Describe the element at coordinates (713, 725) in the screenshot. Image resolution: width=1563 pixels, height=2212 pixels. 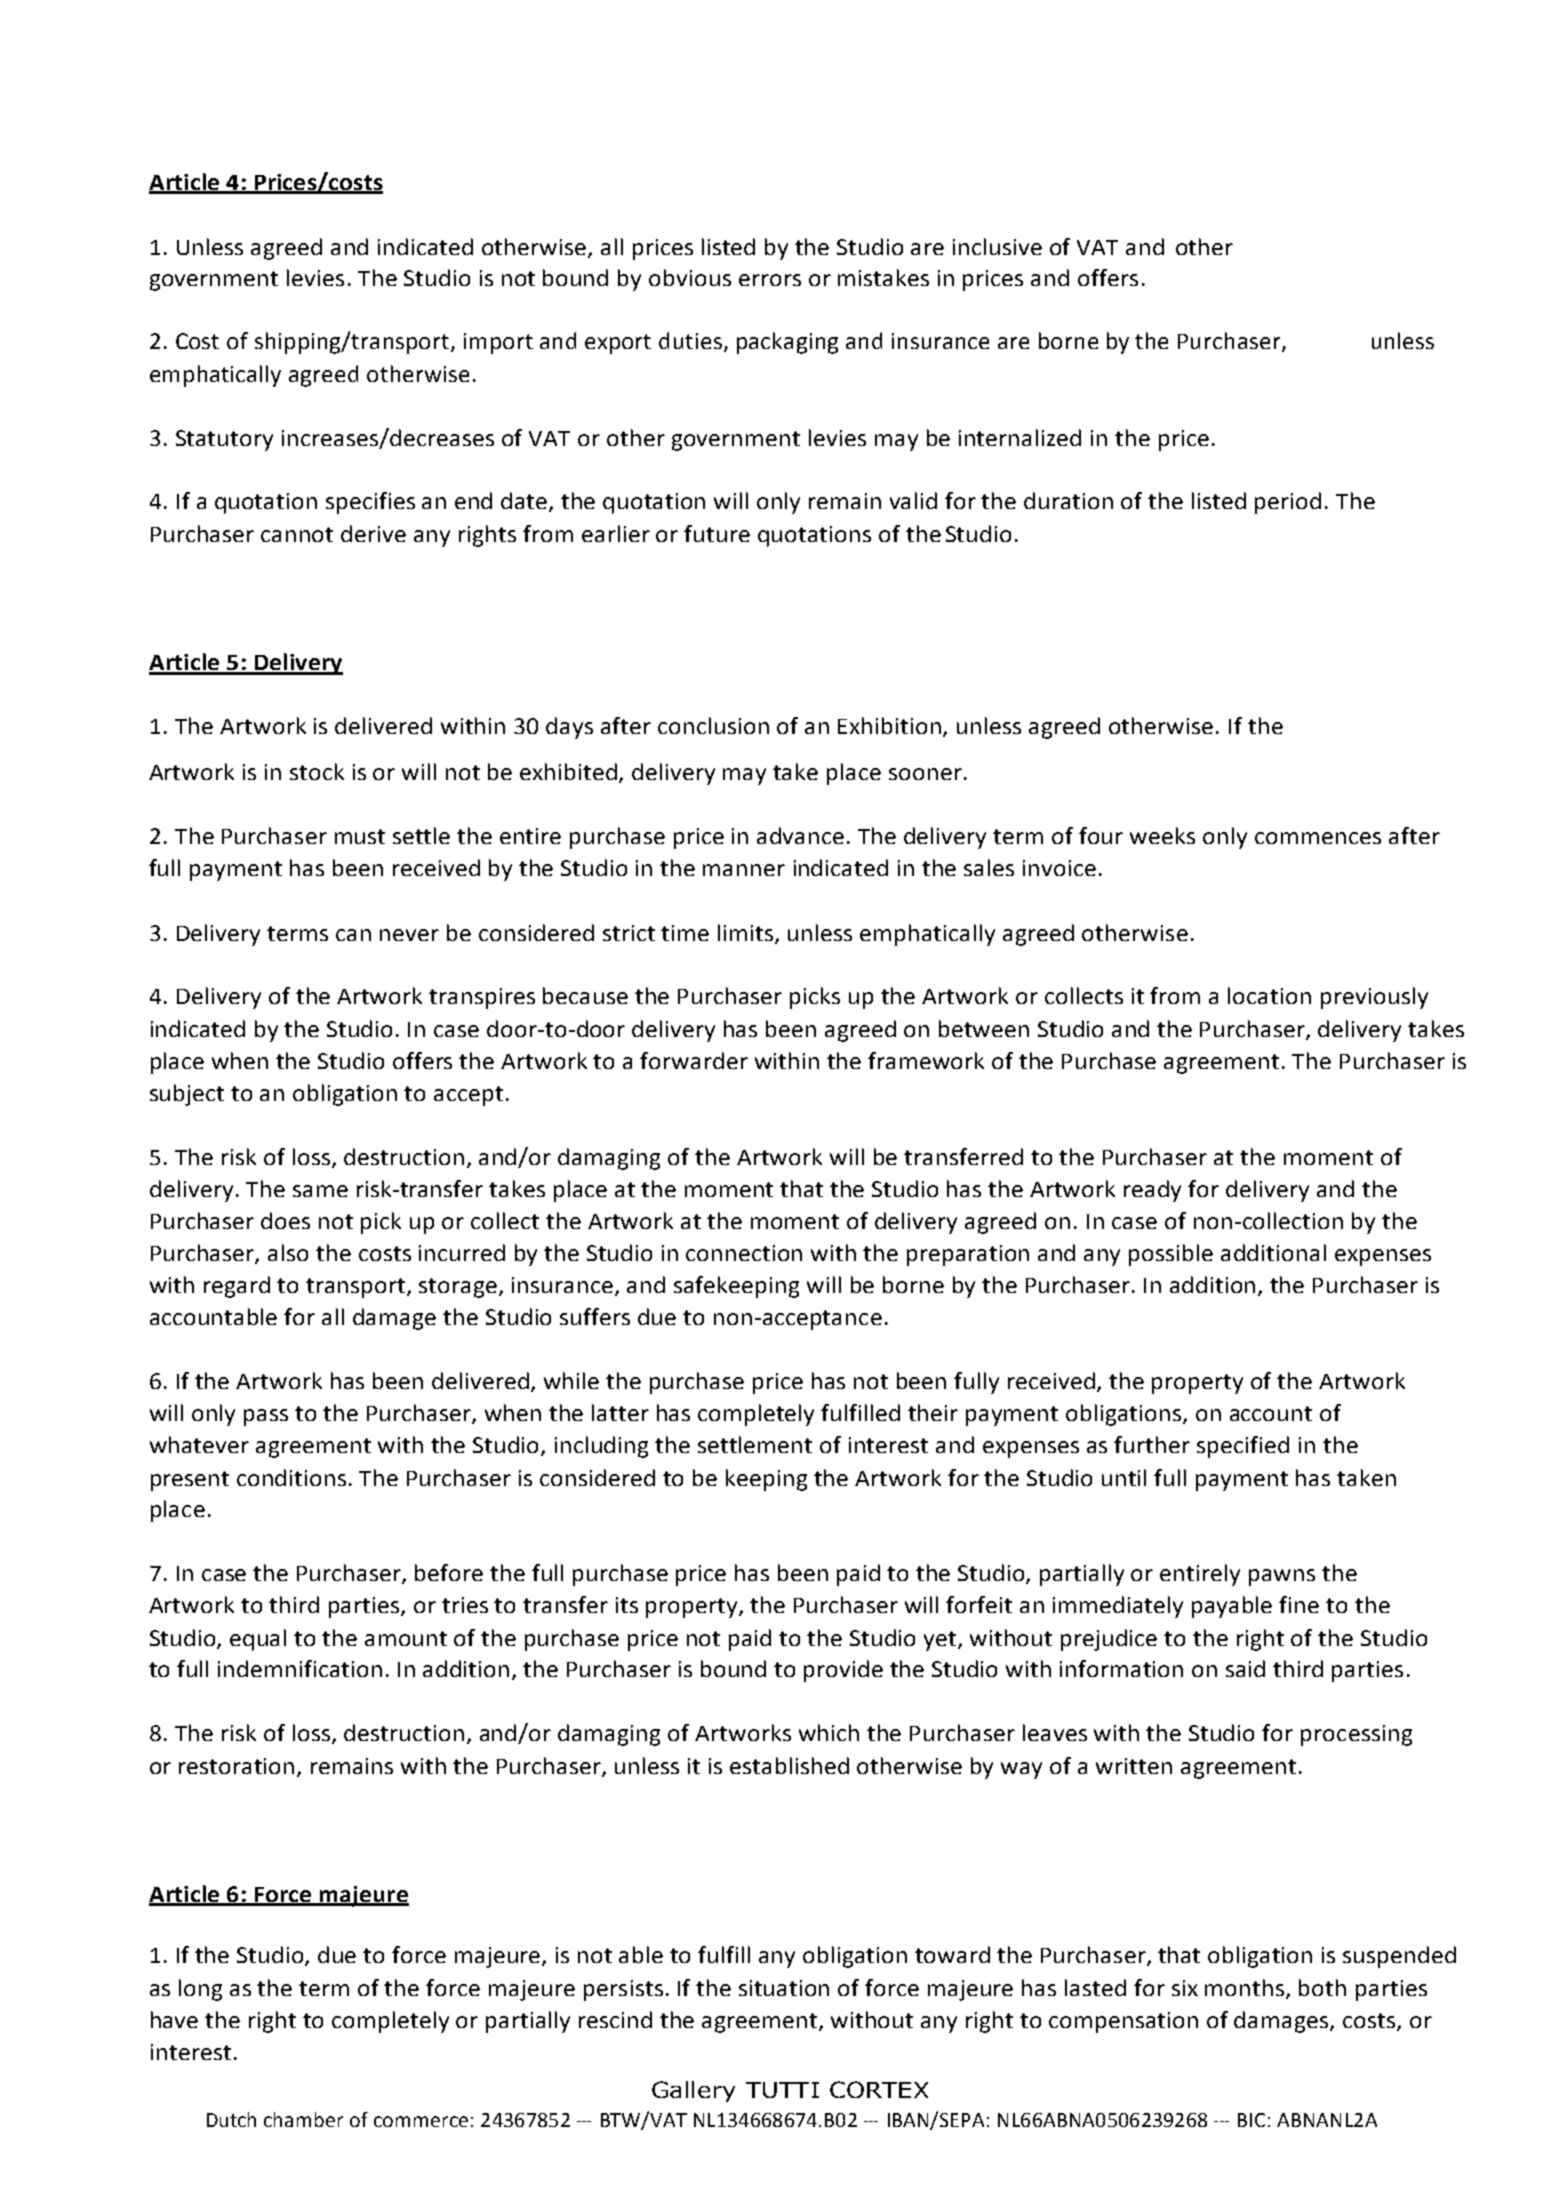
I see `conclusion` at that location.
